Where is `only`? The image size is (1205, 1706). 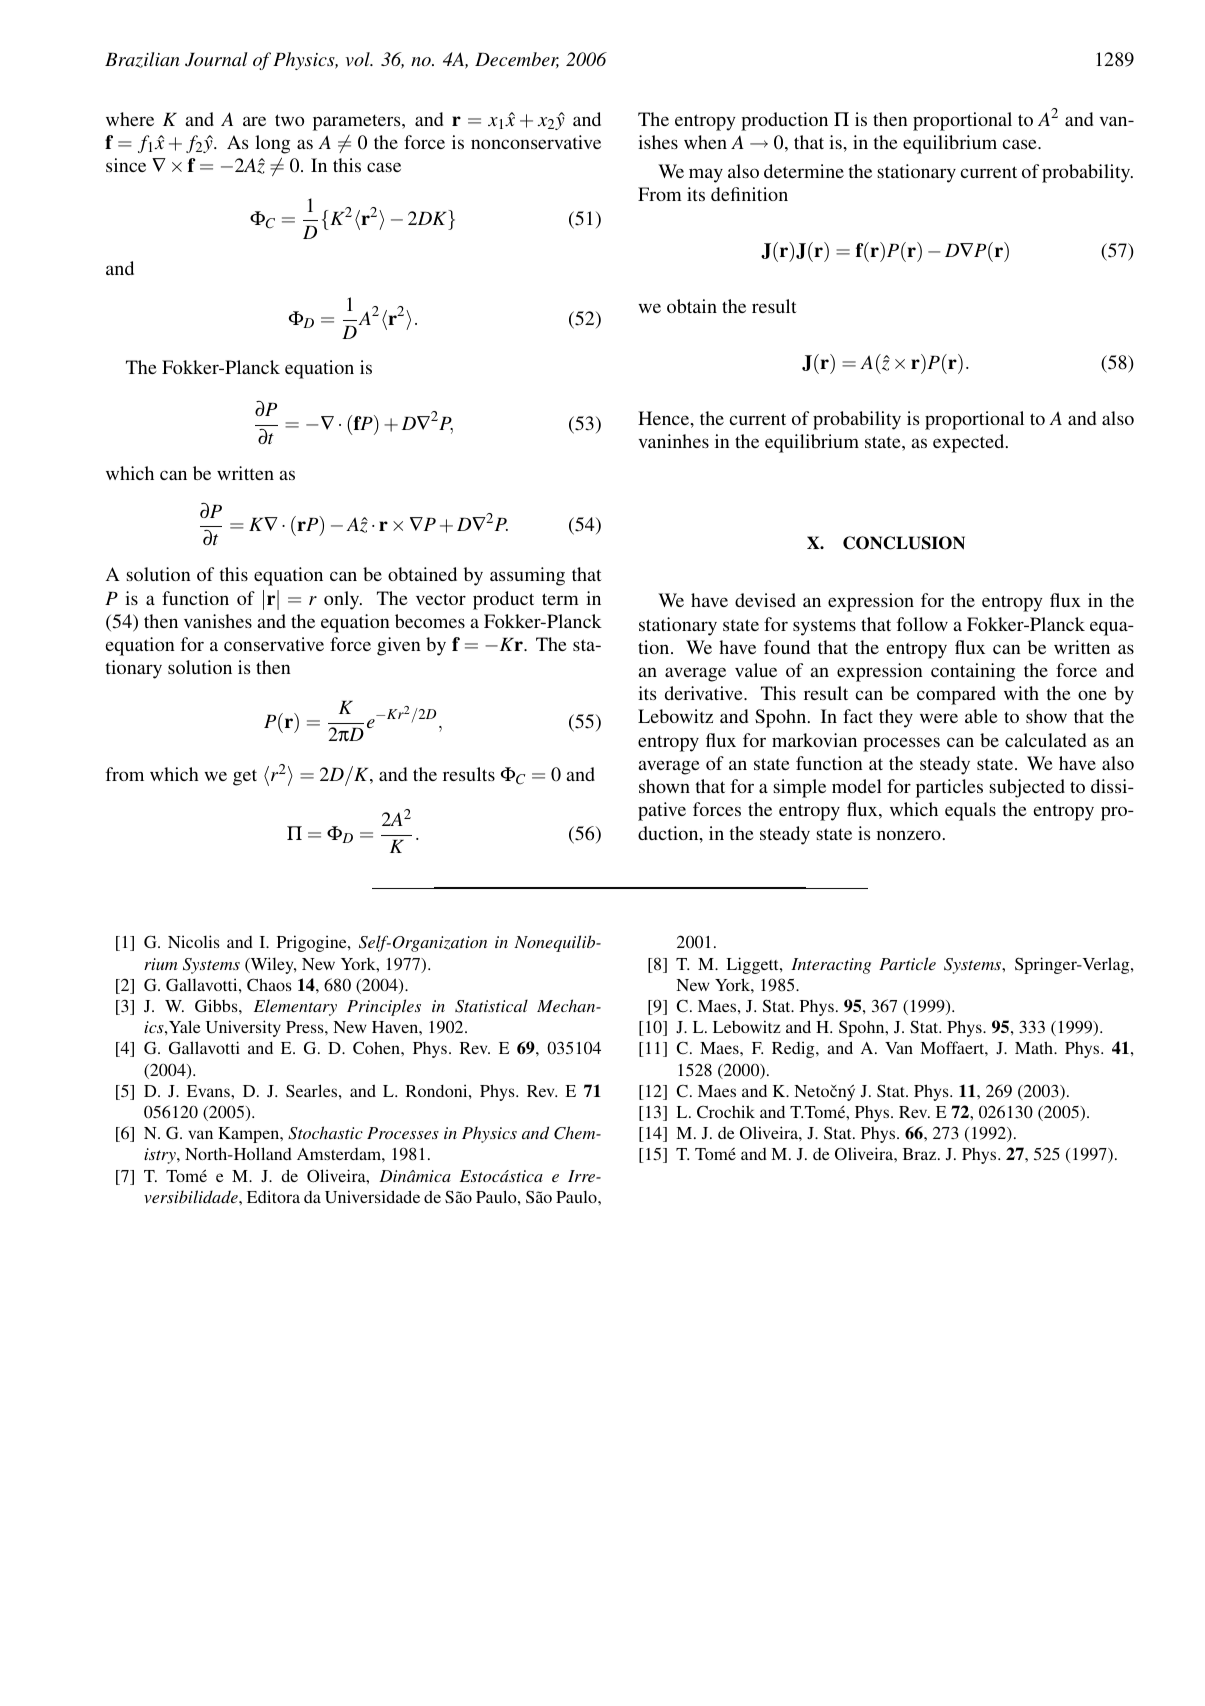
only is located at coordinates (343, 600).
